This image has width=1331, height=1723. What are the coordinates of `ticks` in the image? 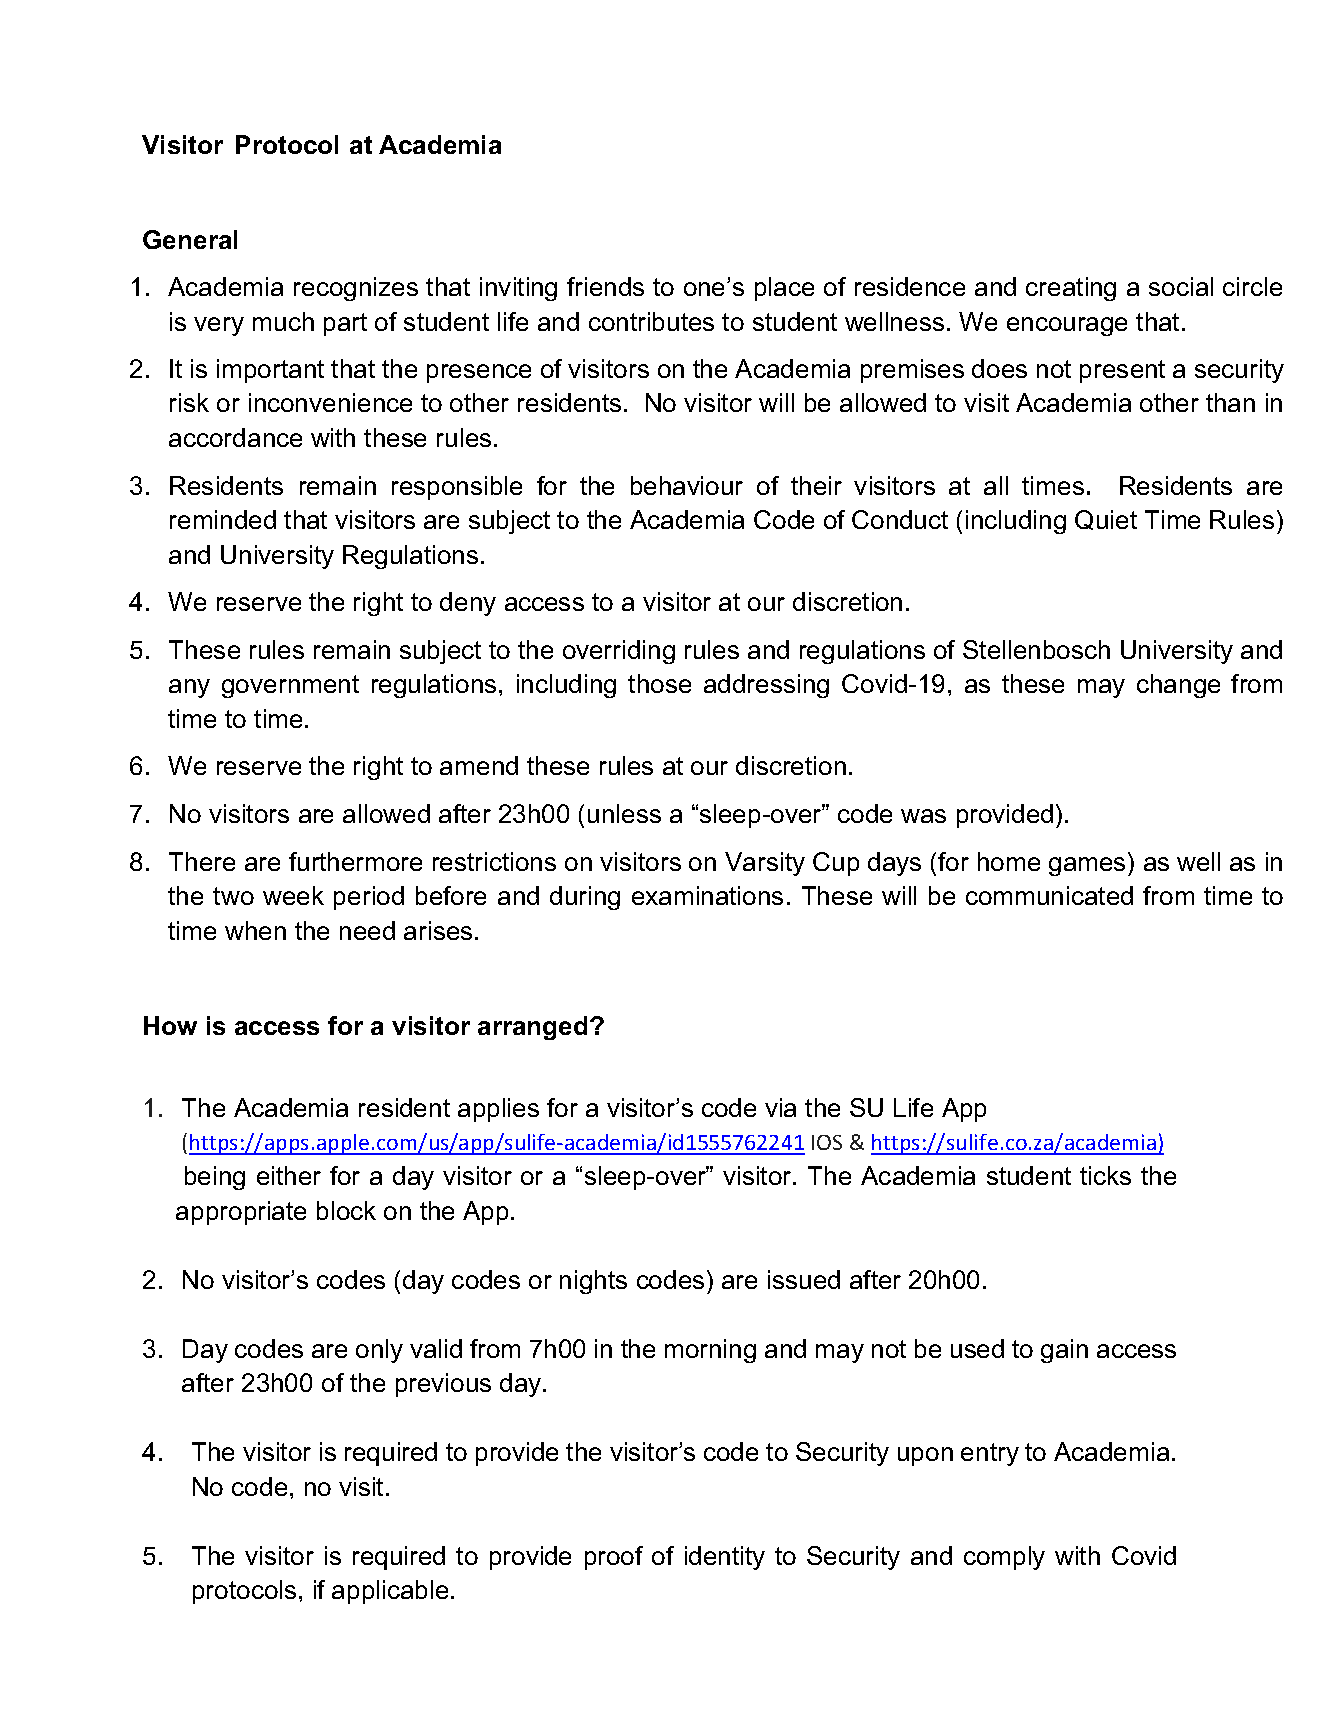 It's located at (1105, 1175).
